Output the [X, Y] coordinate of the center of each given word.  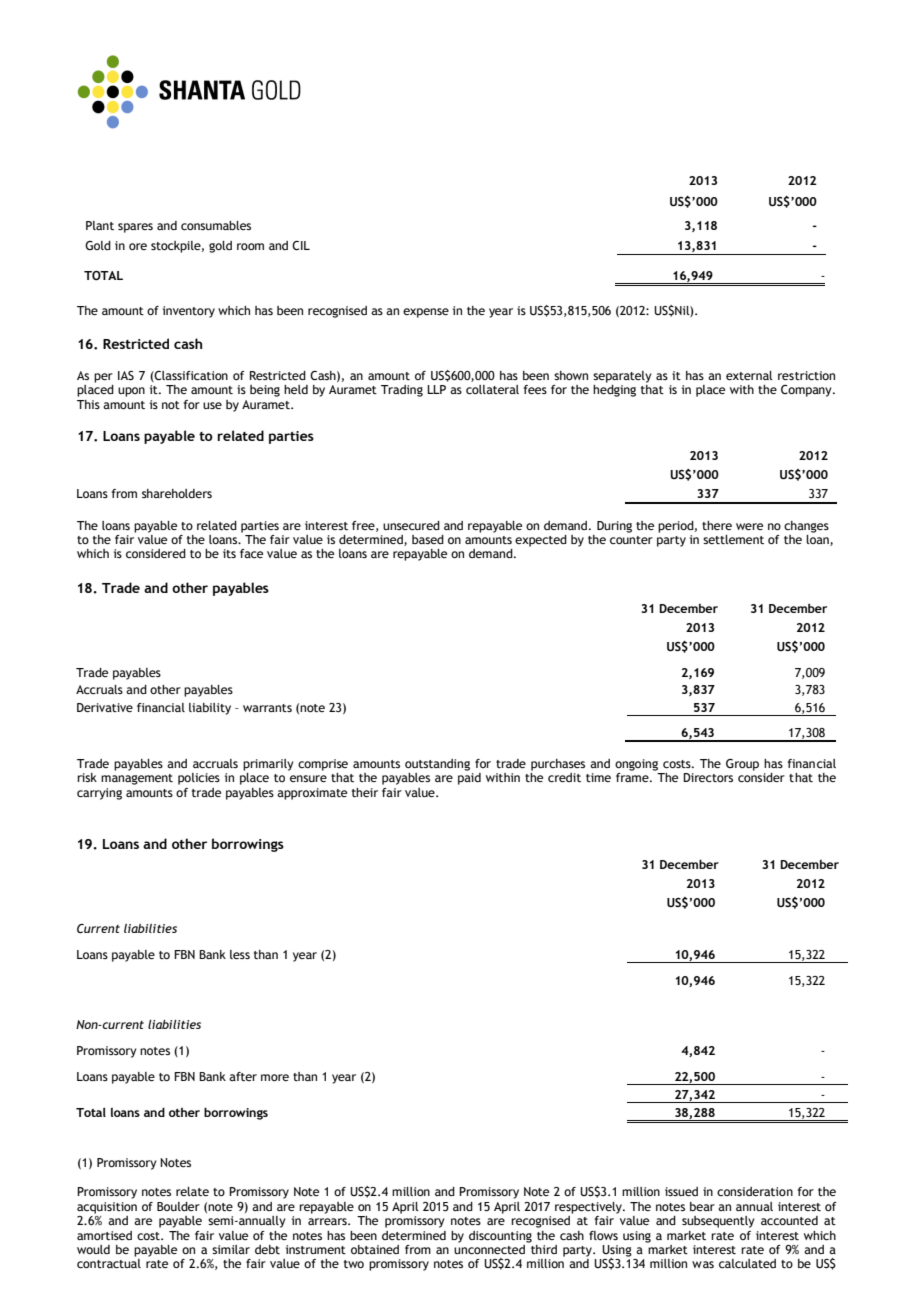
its [229, 553]
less [240, 954]
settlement [733, 539]
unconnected [489, 1248]
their [365, 792]
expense [426, 313]
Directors [708, 777]
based [428, 539]
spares [135, 228]
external [749, 375]
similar [231, 1249]
